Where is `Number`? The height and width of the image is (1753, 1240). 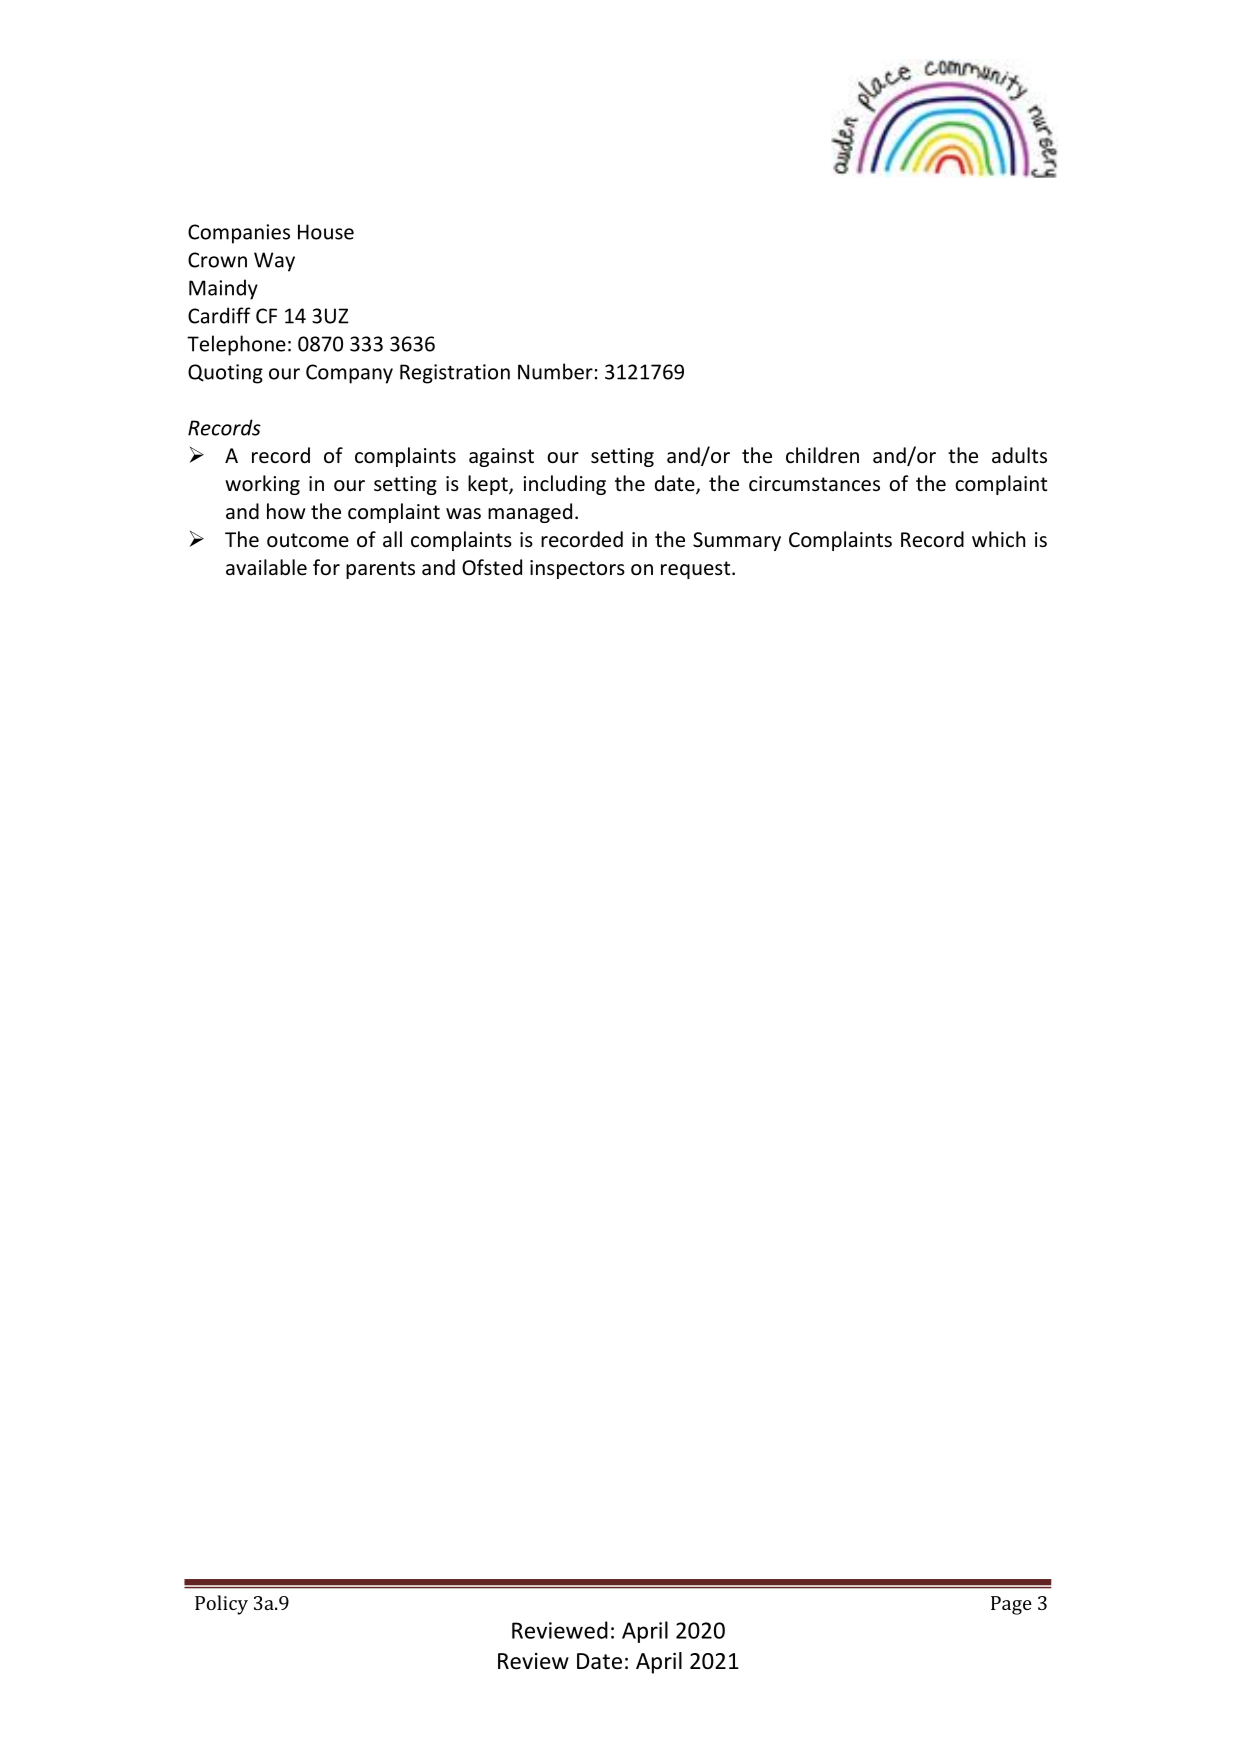 Number is located at coordinates (555, 371).
